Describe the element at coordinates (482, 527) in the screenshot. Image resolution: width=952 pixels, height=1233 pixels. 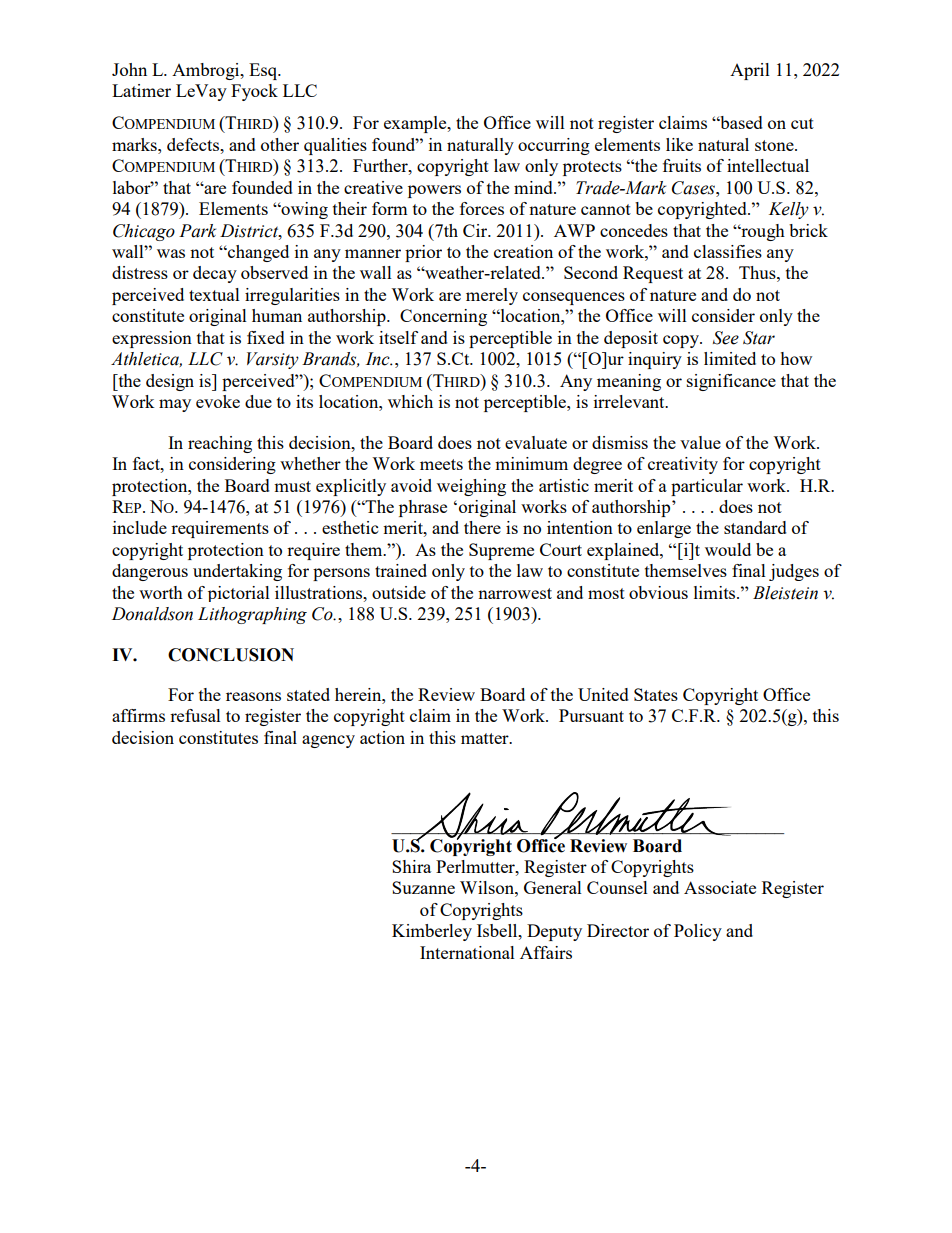
I see `there` at that location.
